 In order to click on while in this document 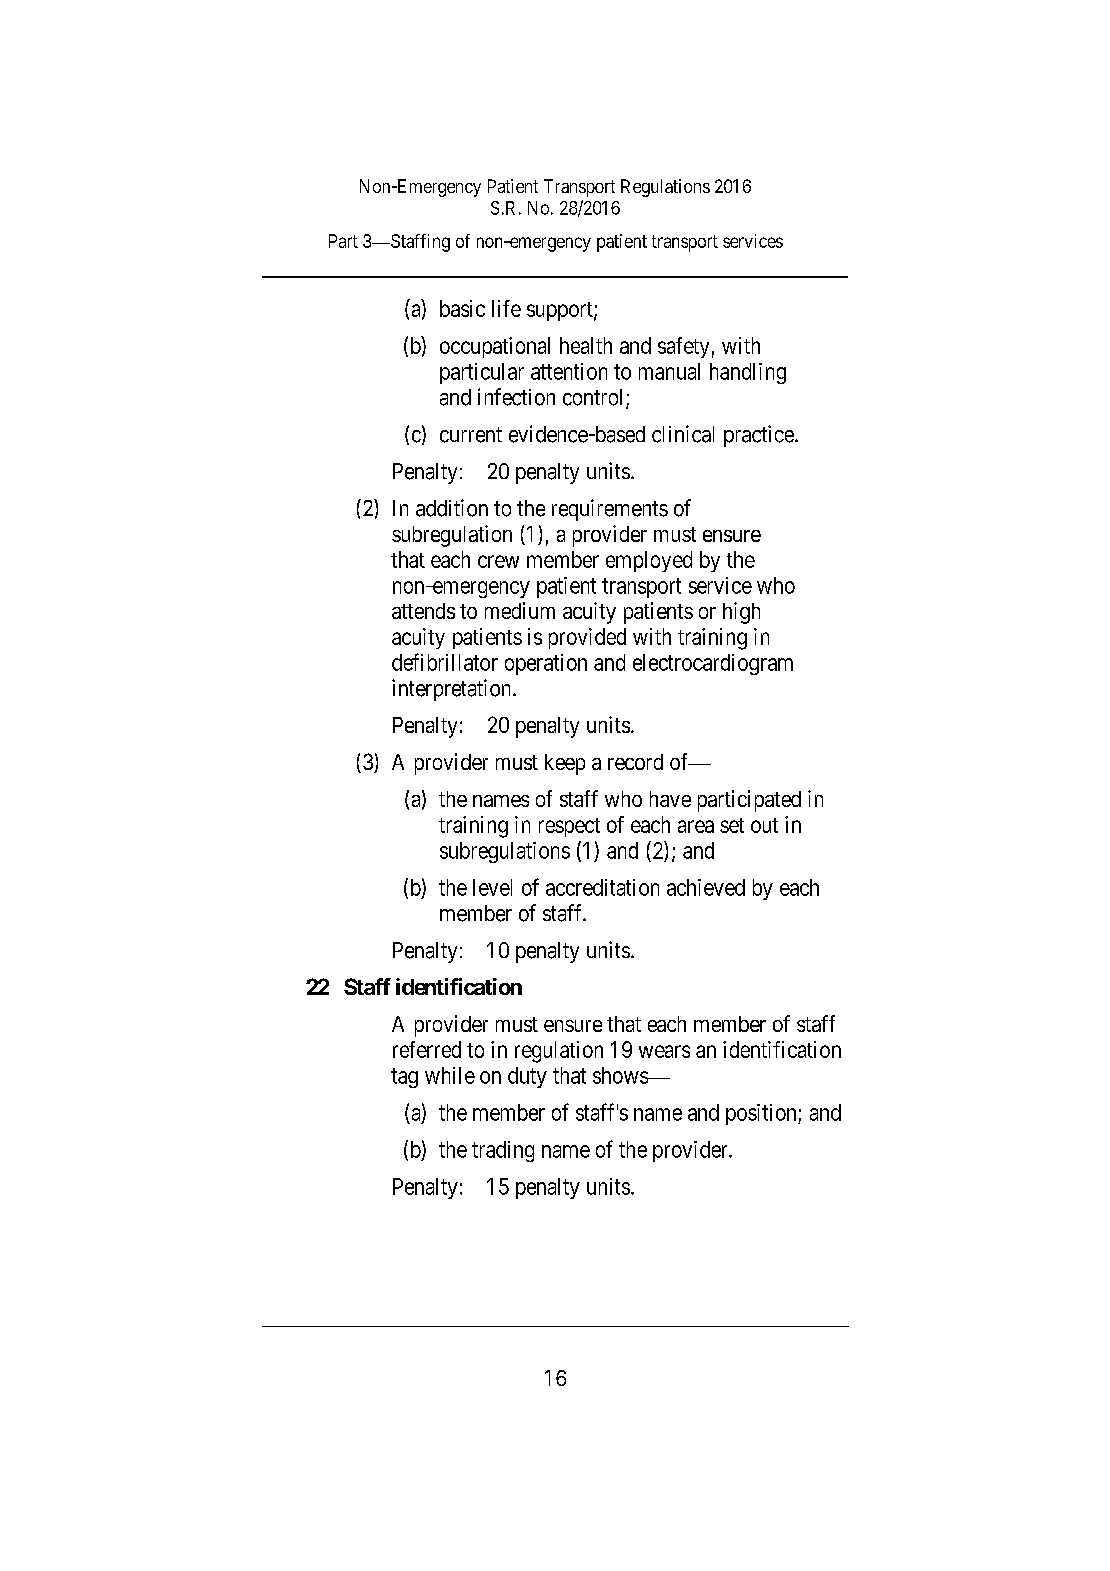, I will do `click(450, 1075)`.
